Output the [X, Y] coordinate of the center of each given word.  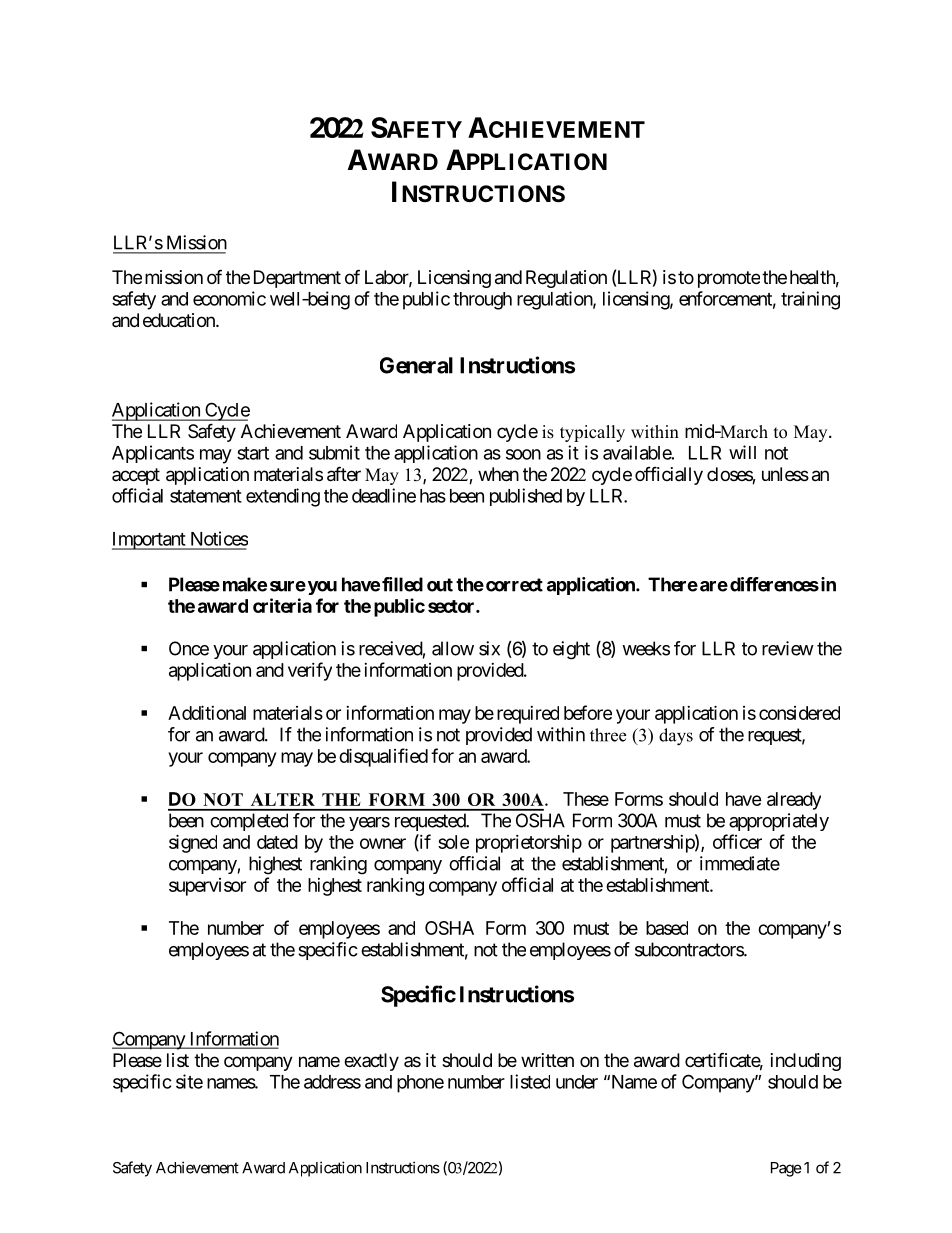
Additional [207, 712]
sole [453, 842]
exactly [371, 1062]
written [547, 1060]
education [180, 320]
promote [729, 279]
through [482, 301]
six [489, 648]
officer [737, 841]
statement [206, 496]
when [498, 474]
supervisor [207, 887]
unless [785, 474]
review [788, 648]
